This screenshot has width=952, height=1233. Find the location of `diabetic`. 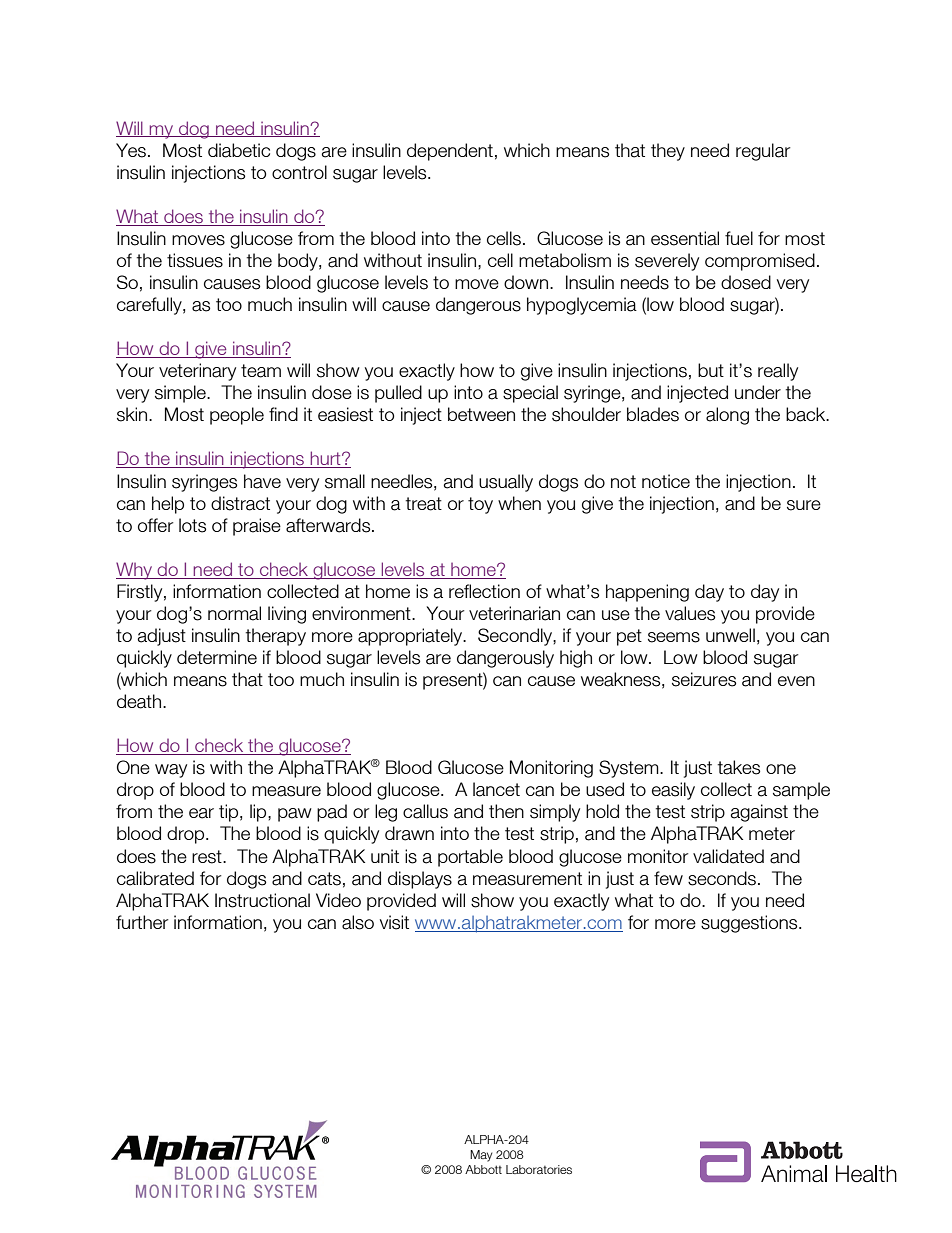

diabetic is located at coordinates (239, 150).
